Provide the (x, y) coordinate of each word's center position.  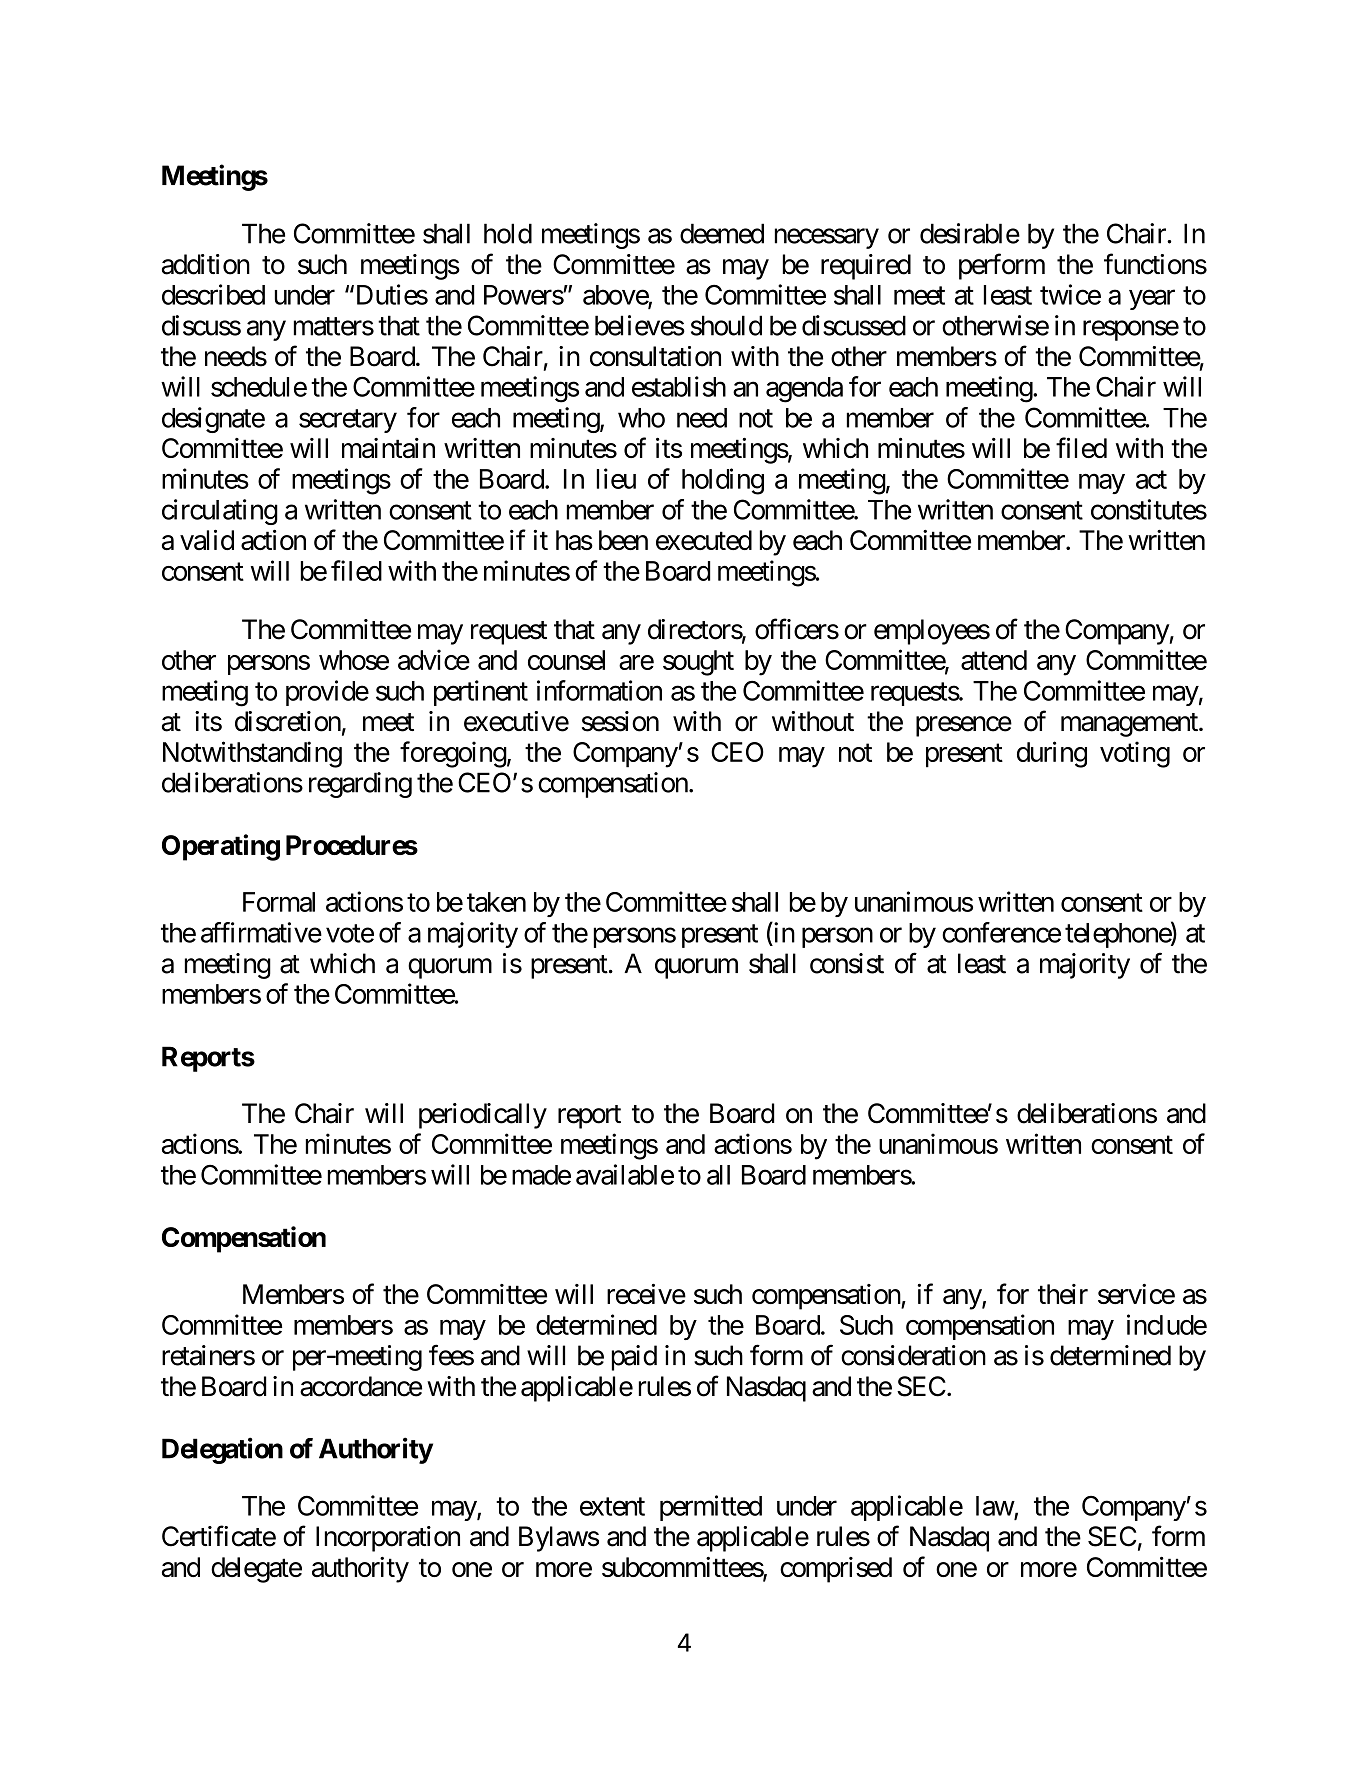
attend (994, 660)
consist (847, 963)
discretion (288, 721)
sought (698, 663)
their (1063, 1294)
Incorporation (388, 1539)
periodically (483, 1116)
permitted (711, 1508)
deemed (722, 233)
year (1152, 300)
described (213, 294)
